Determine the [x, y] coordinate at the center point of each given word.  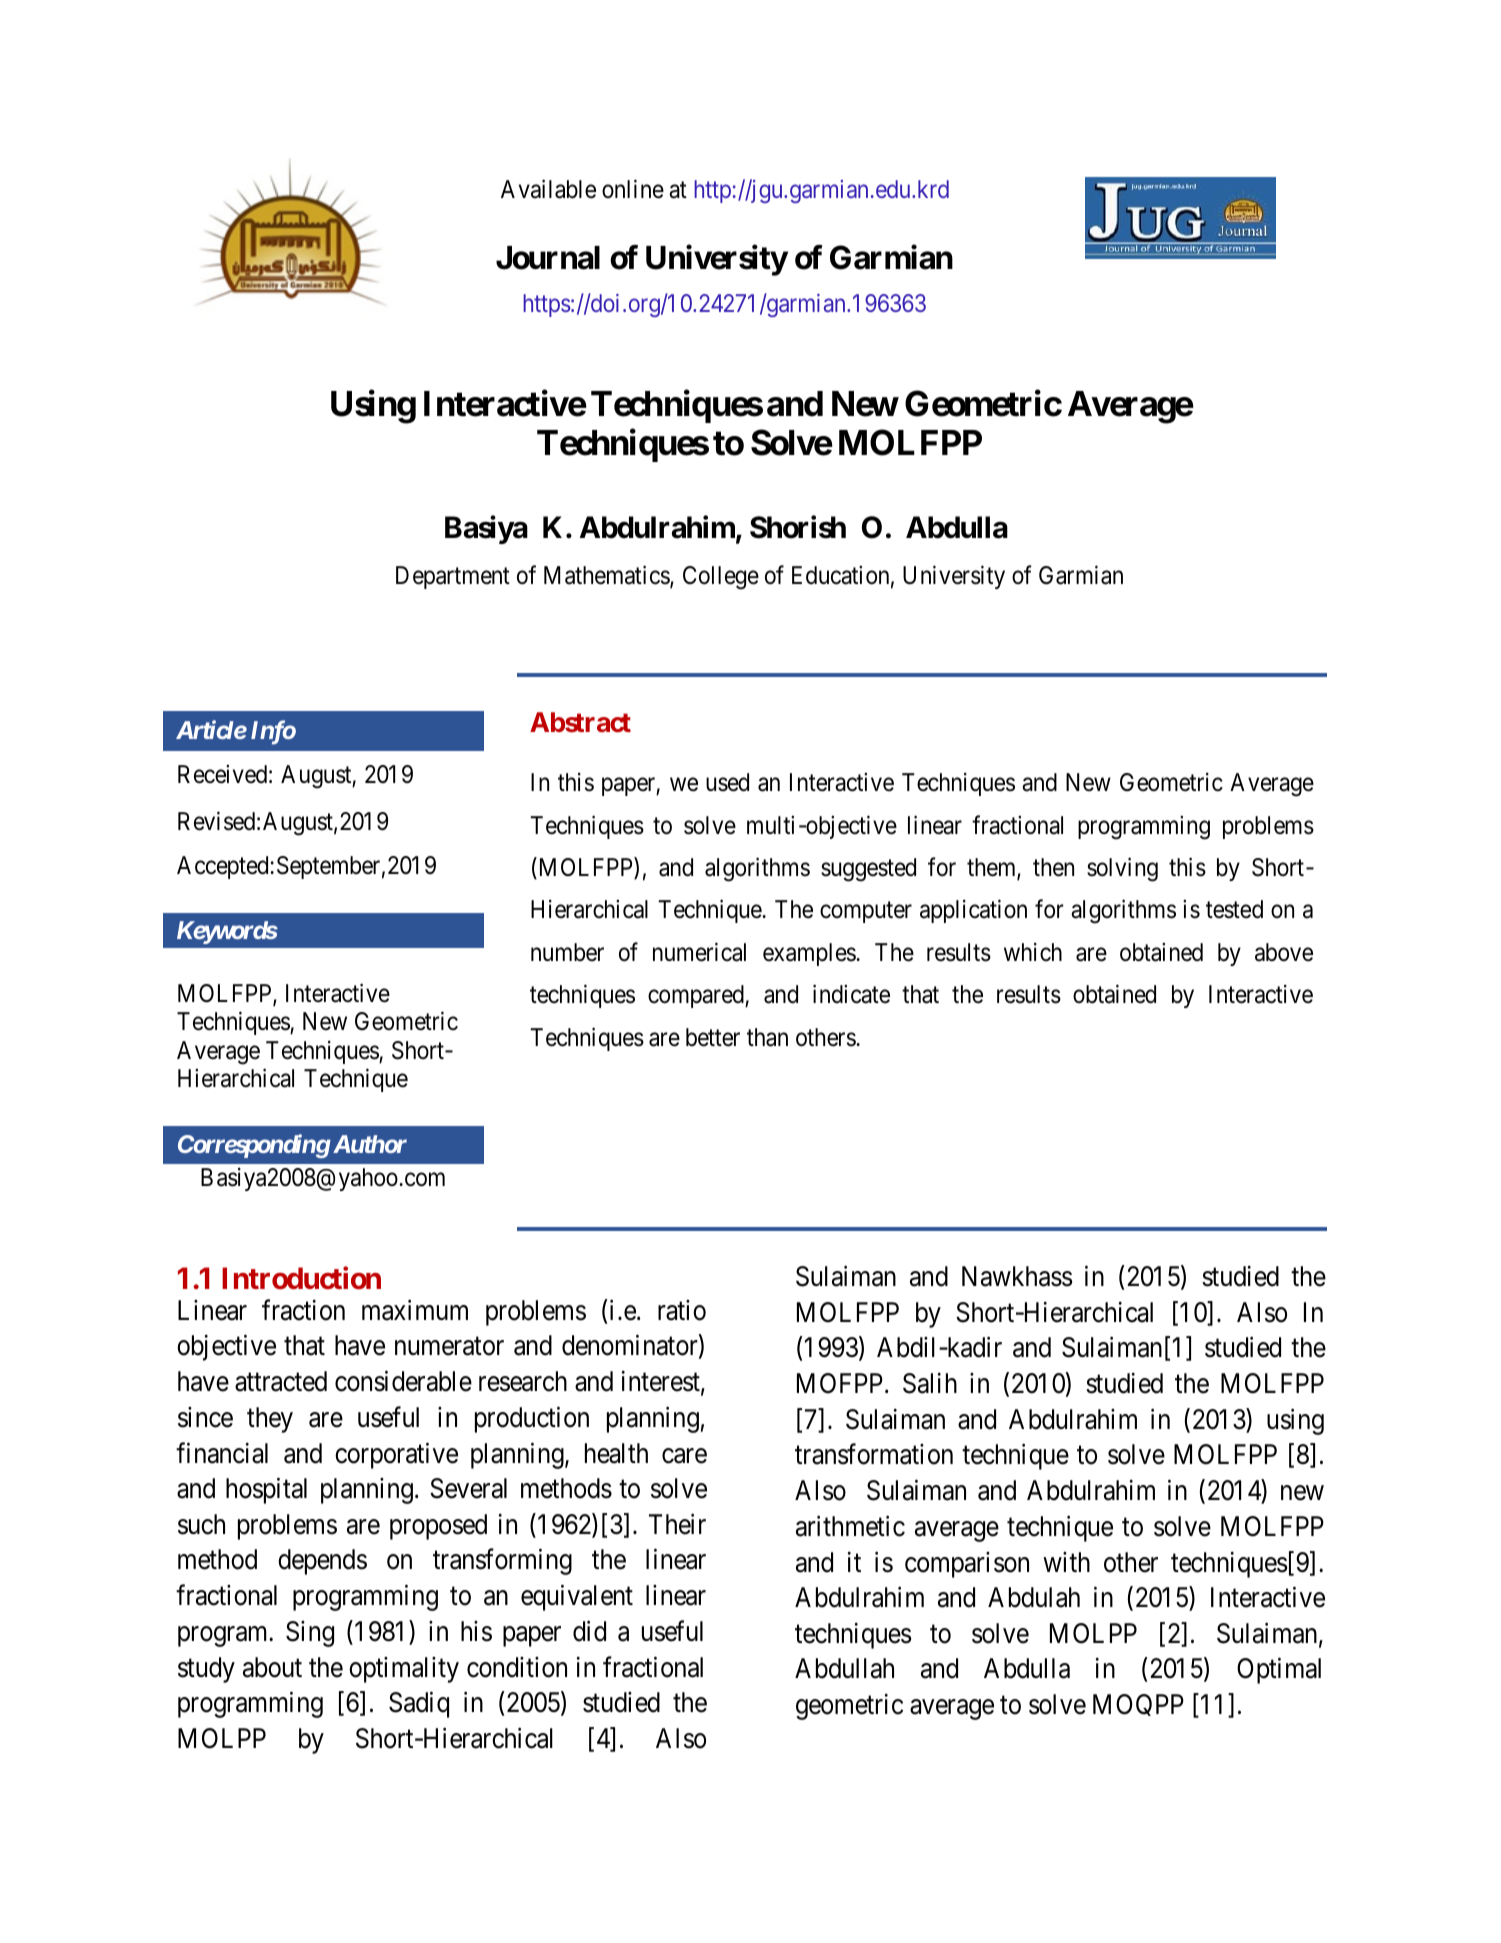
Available [548, 189]
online [633, 189]
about [272, 1667]
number [567, 952]
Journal [548, 258]
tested [1234, 909]
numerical [699, 952]
